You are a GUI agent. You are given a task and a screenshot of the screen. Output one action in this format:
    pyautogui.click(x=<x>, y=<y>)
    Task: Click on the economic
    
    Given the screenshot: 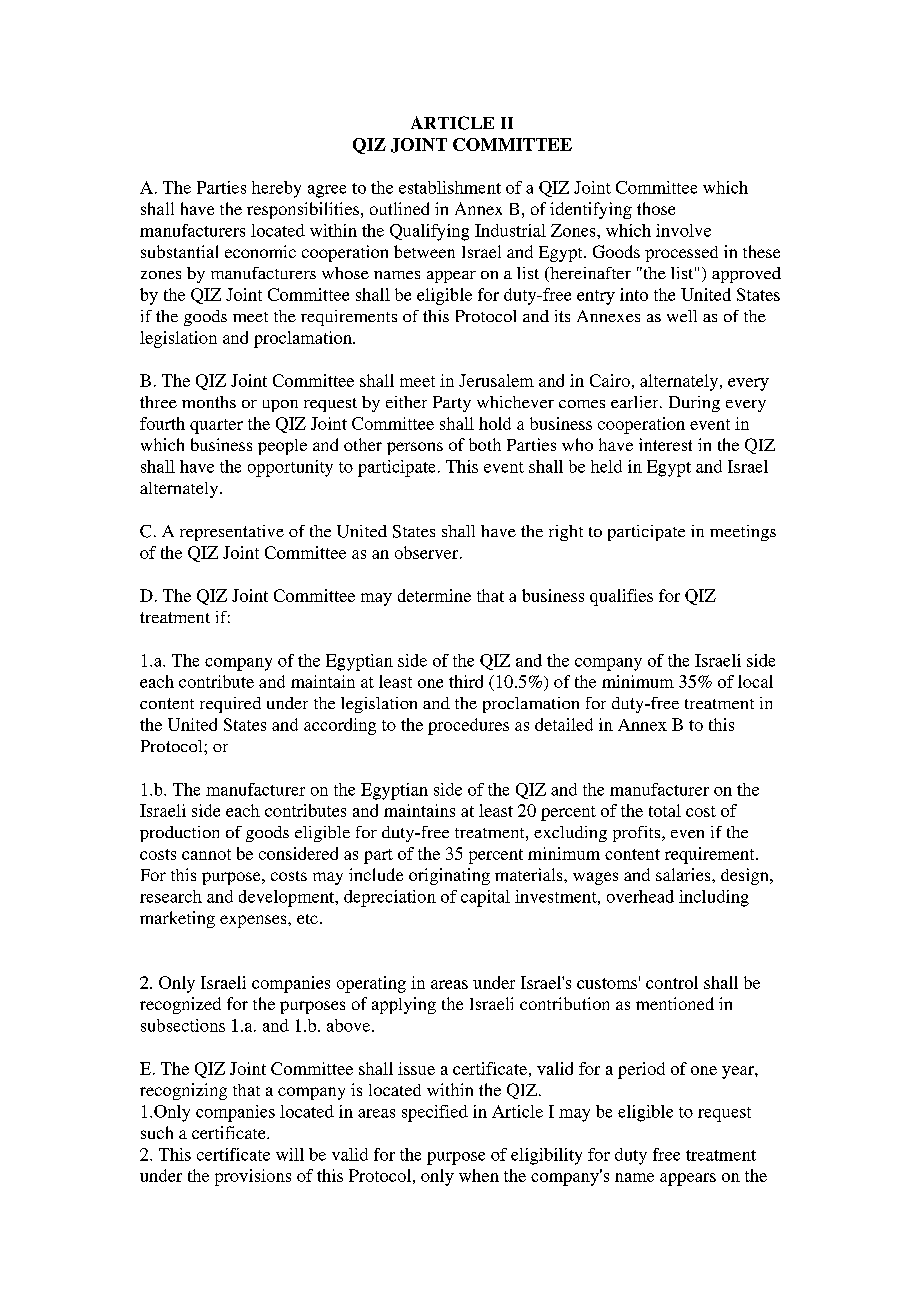 What is the action you would take?
    pyautogui.click(x=260, y=251)
